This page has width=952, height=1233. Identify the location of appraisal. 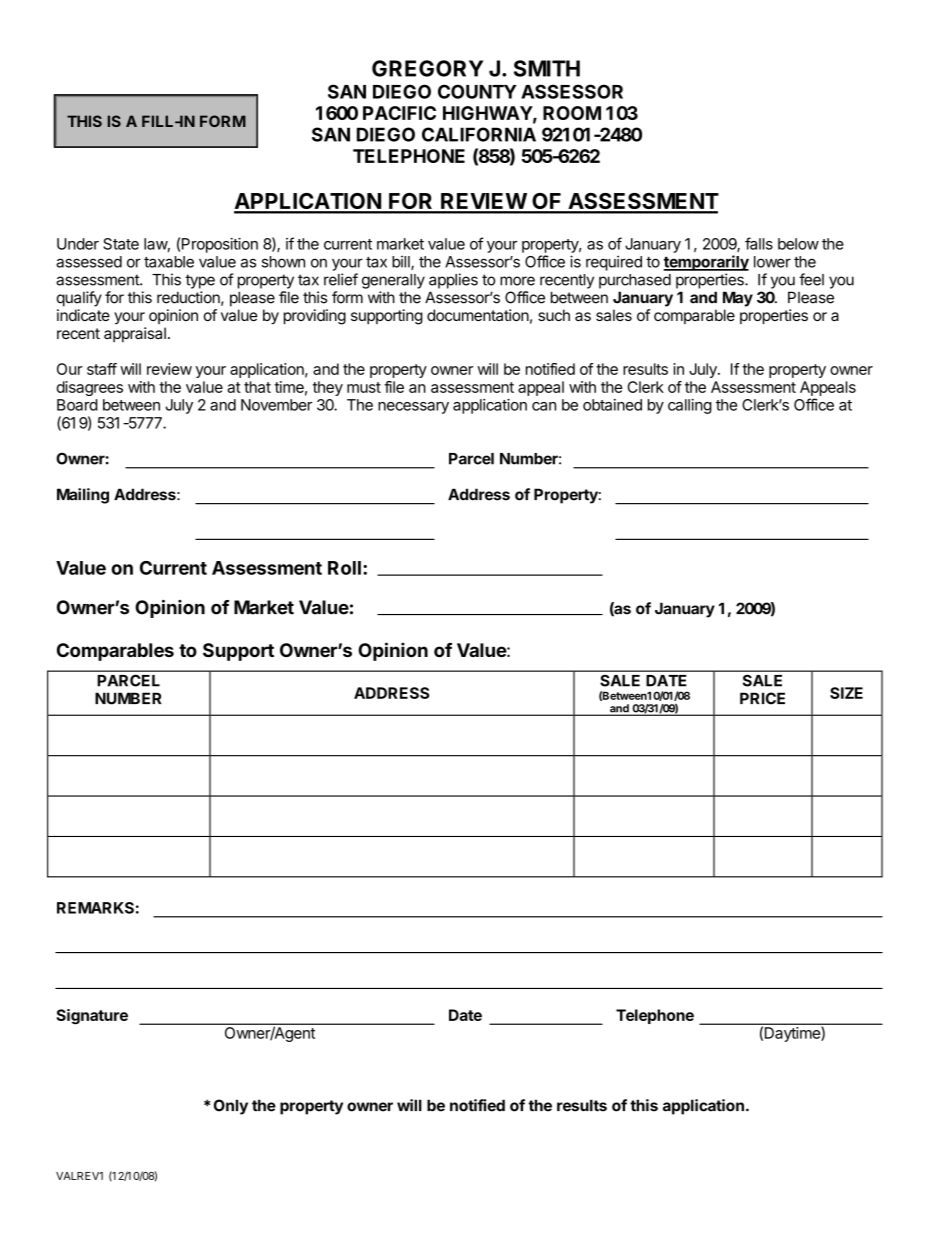
(135, 334).
